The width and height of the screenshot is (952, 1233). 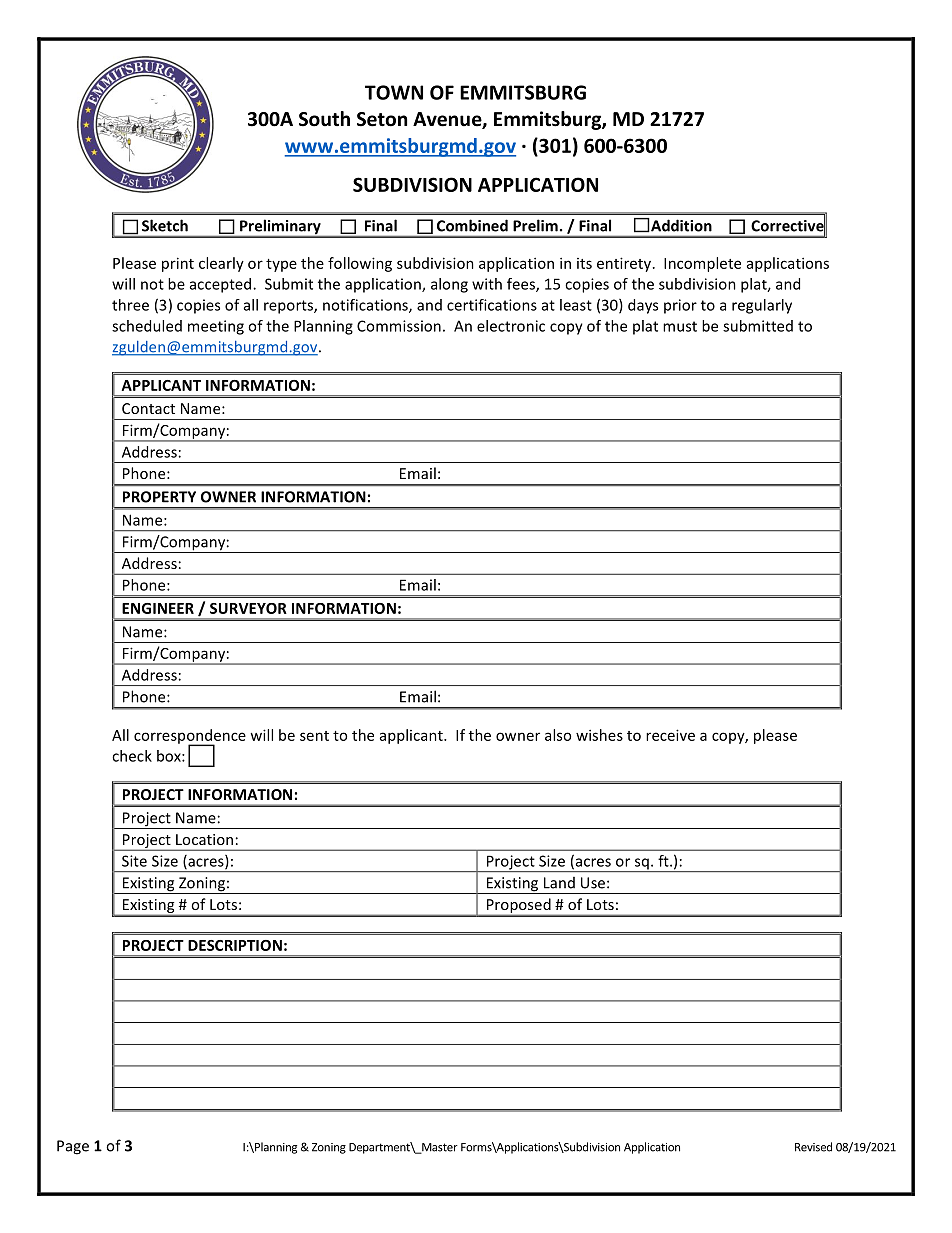 I want to click on Incomplete, so click(x=702, y=264).
